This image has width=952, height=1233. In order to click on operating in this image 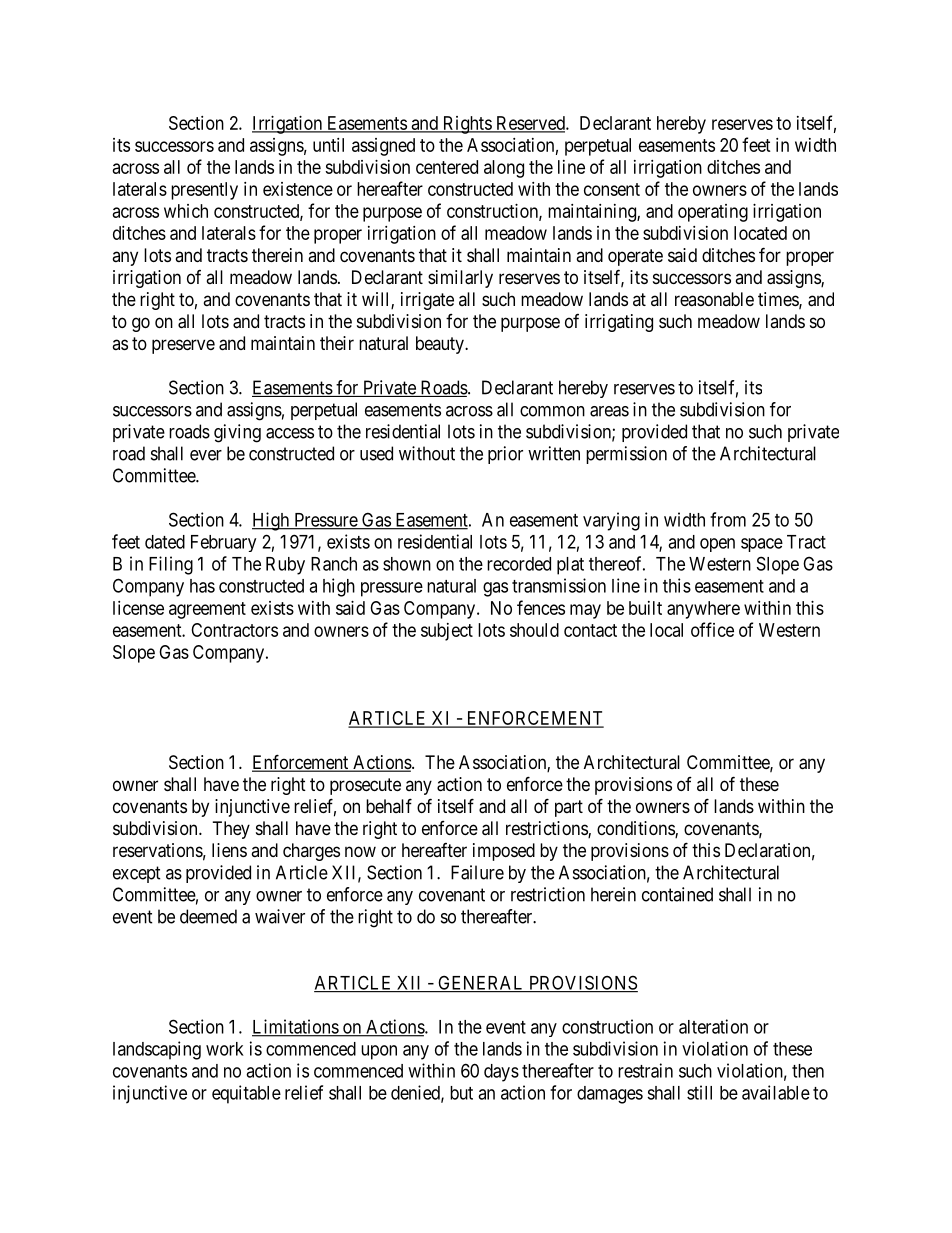, I will do `click(713, 213)`.
